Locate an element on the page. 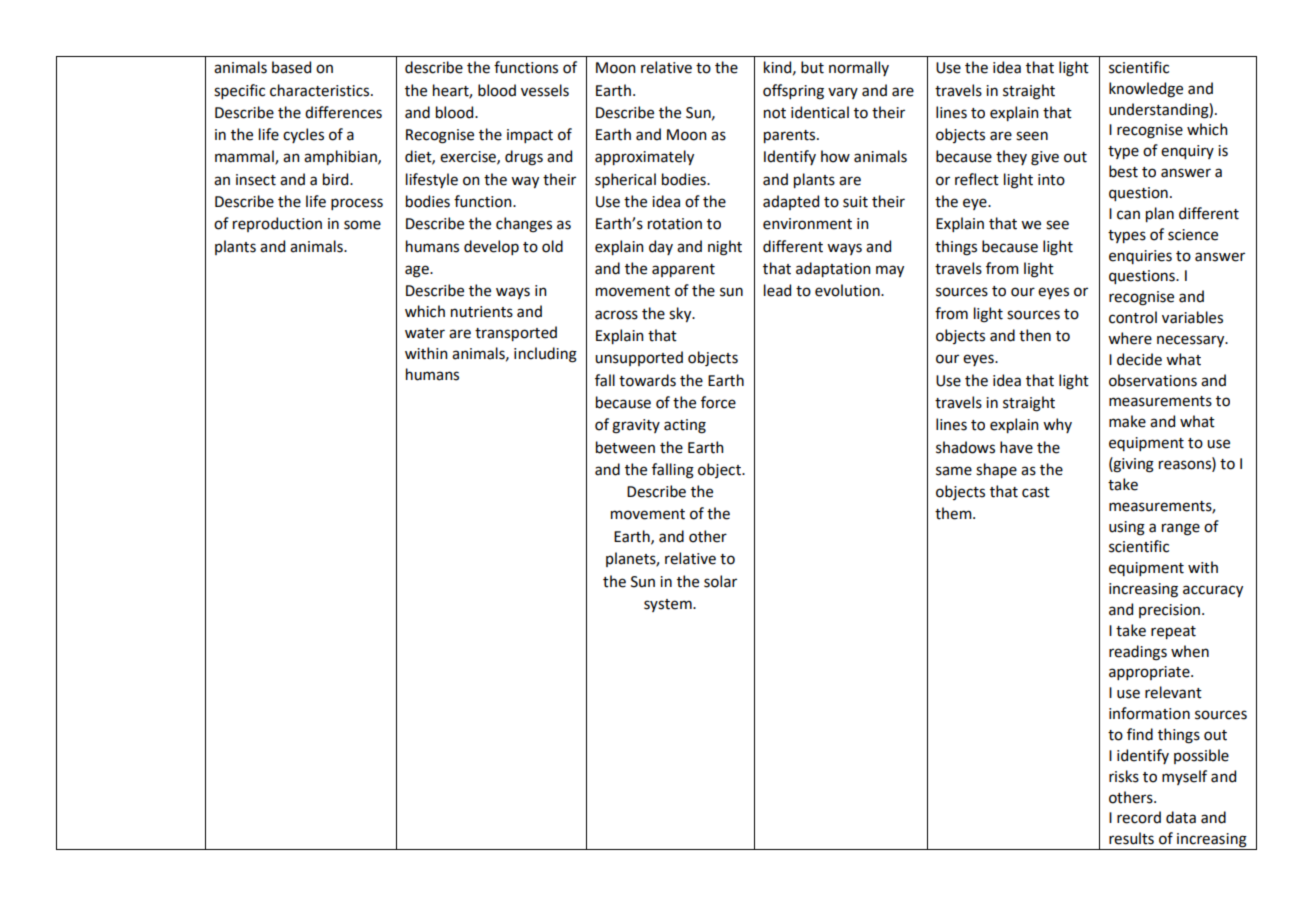 The width and height of the document is (1308, 924). knowledge is located at coordinates (1146, 90).
